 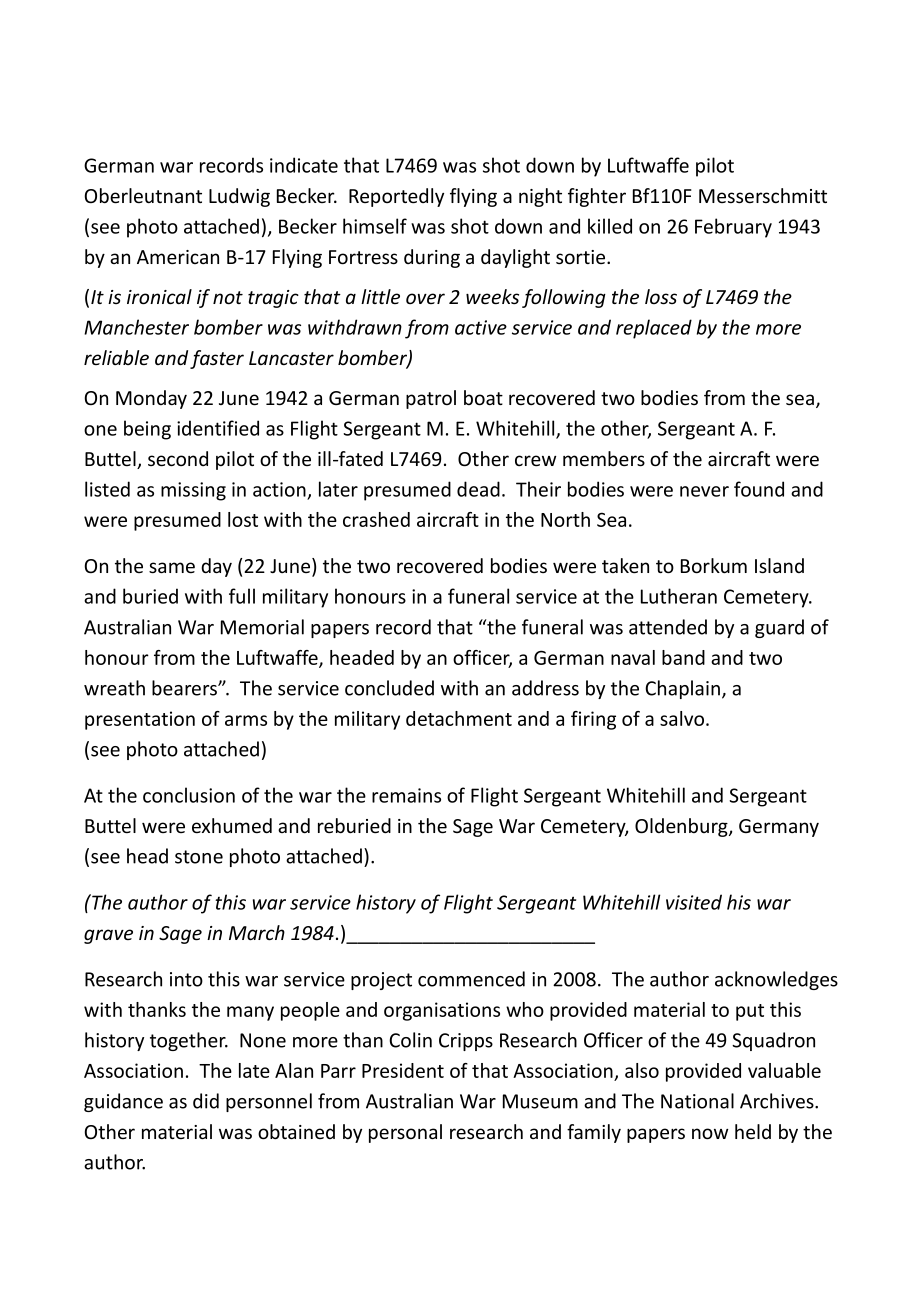 I want to click on Ludwig, so click(x=239, y=197).
